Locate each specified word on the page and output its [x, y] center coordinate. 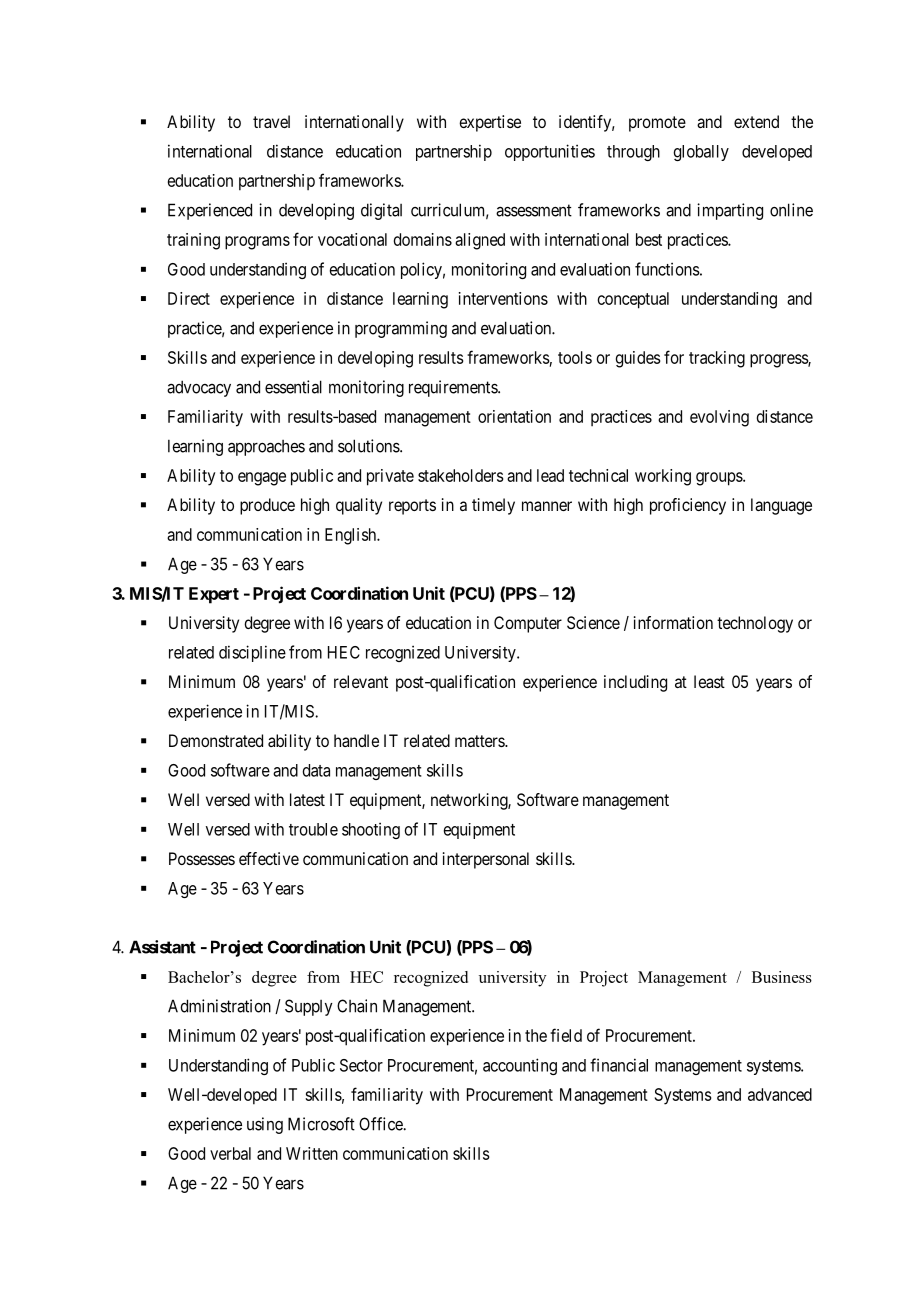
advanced [780, 1094]
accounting [520, 1066]
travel [271, 121]
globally [701, 153]
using [265, 1125]
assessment [534, 210]
